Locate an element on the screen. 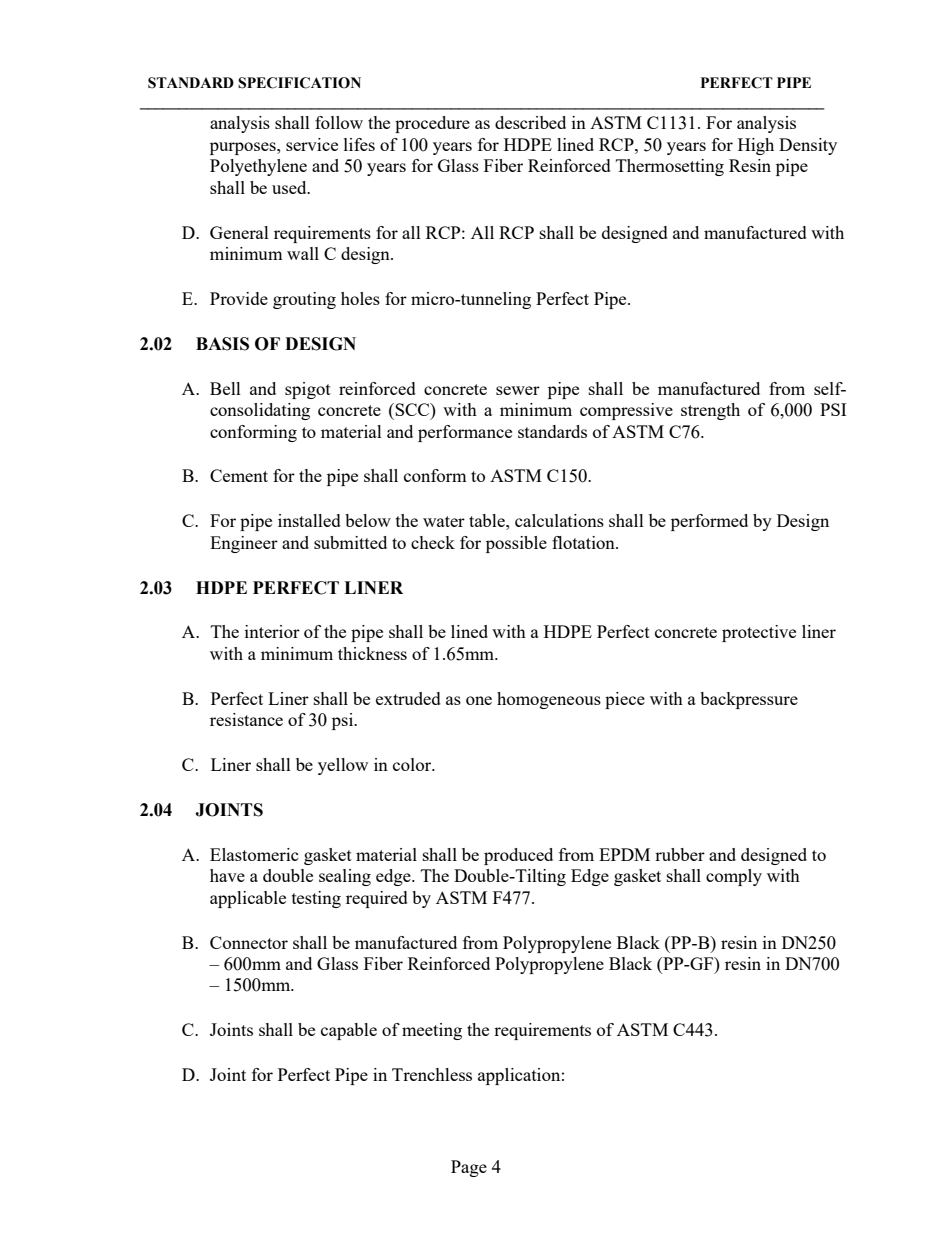 The height and width of the screenshot is (1233, 952). SPECIFICATION is located at coordinates (299, 83).
